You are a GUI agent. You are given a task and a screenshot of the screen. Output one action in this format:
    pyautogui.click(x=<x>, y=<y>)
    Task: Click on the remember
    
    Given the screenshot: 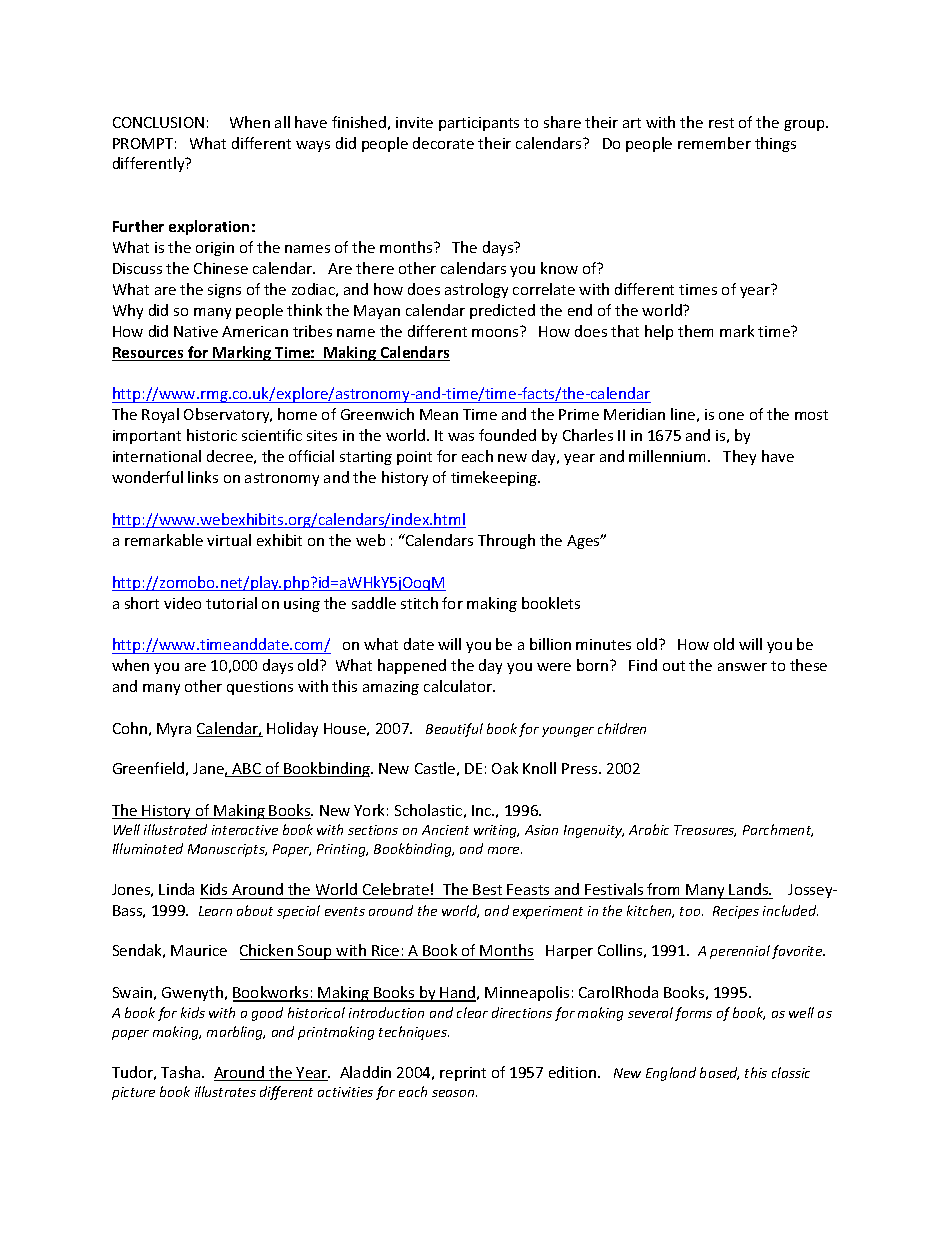 What is the action you would take?
    pyautogui.click(x=714, y=143)
